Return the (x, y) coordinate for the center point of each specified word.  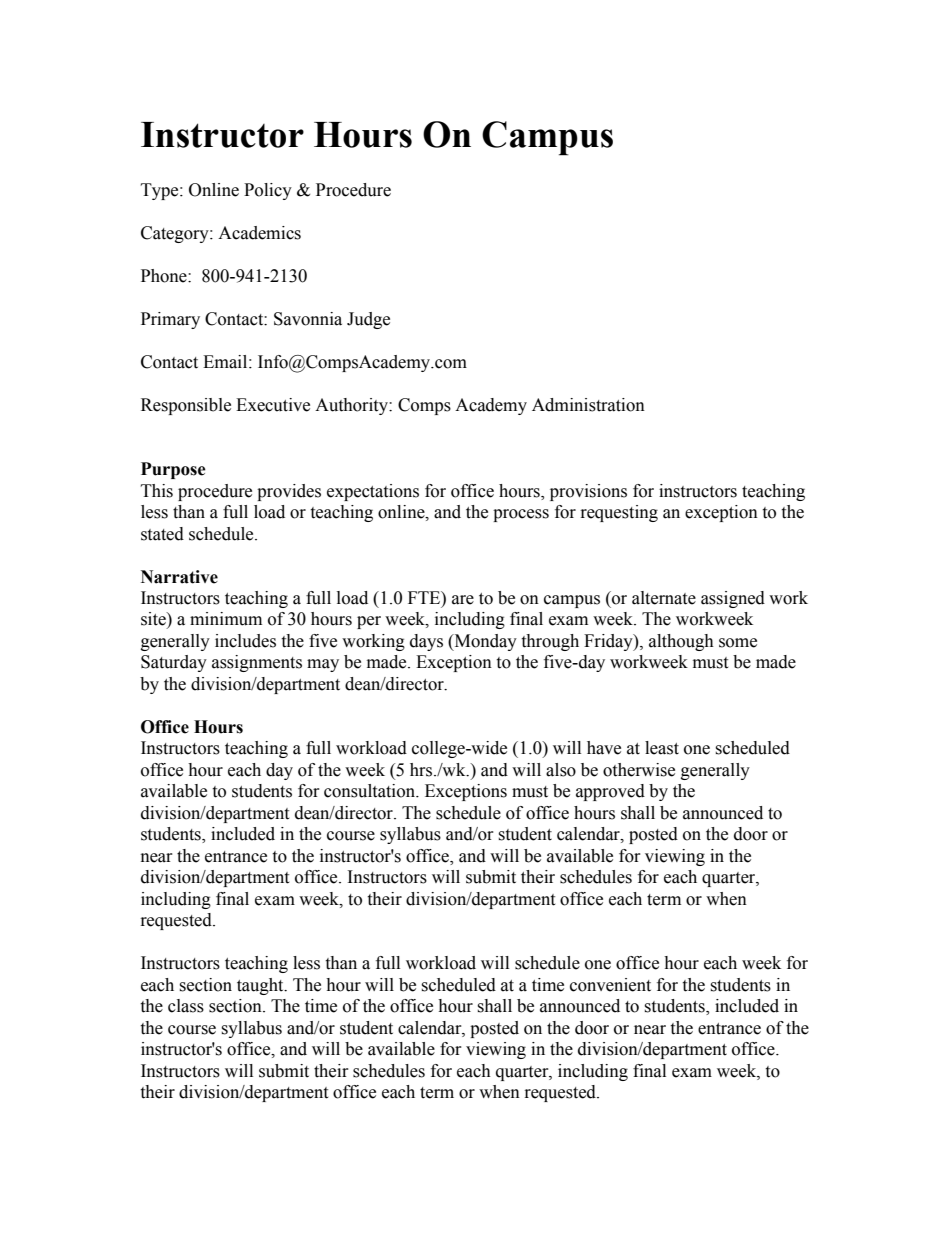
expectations (373, 492)
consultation (371, 791)
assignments (257, 663)
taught (261, 986)
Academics (259, 233)
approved (610, 792)
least (662, 748)
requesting (619, 513)
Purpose (173, 470)
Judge (368, 320)
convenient (610, 985)
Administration (588, 405)
